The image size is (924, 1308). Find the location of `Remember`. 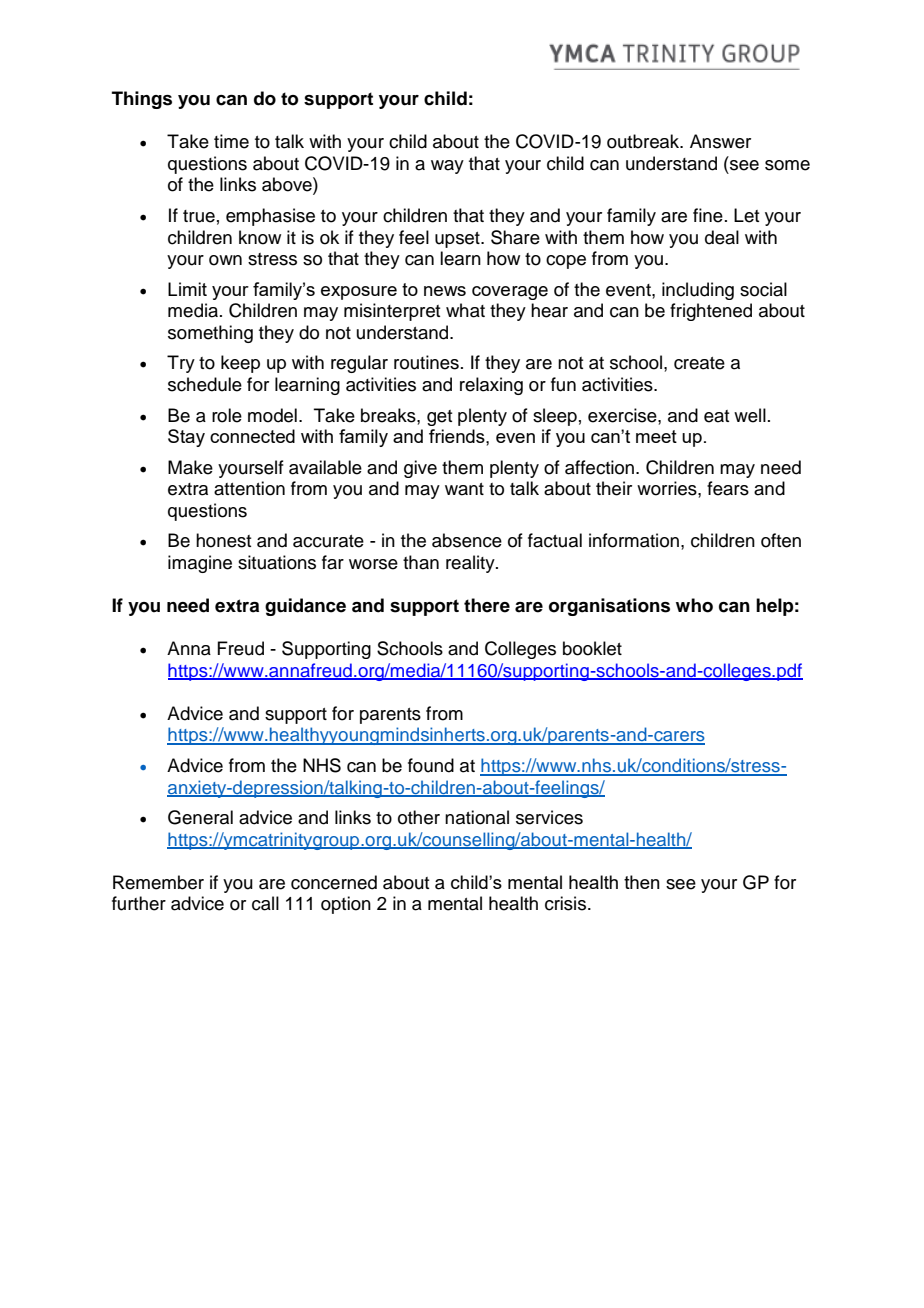

Remember is located at coordinates (158, 882).
